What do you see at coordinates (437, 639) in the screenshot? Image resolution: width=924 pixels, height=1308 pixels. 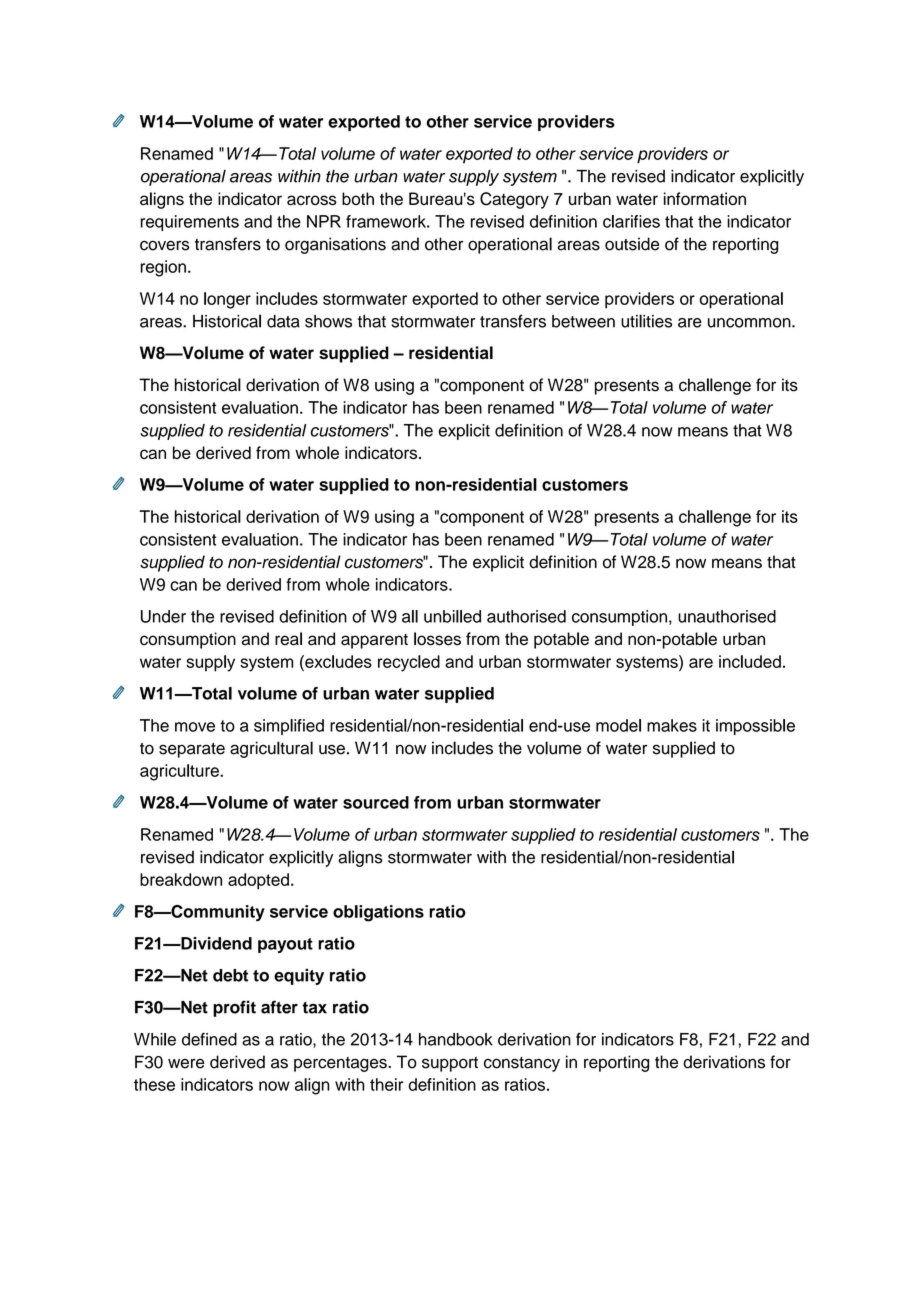 I see `losses` at bounding box center [437, 639].
